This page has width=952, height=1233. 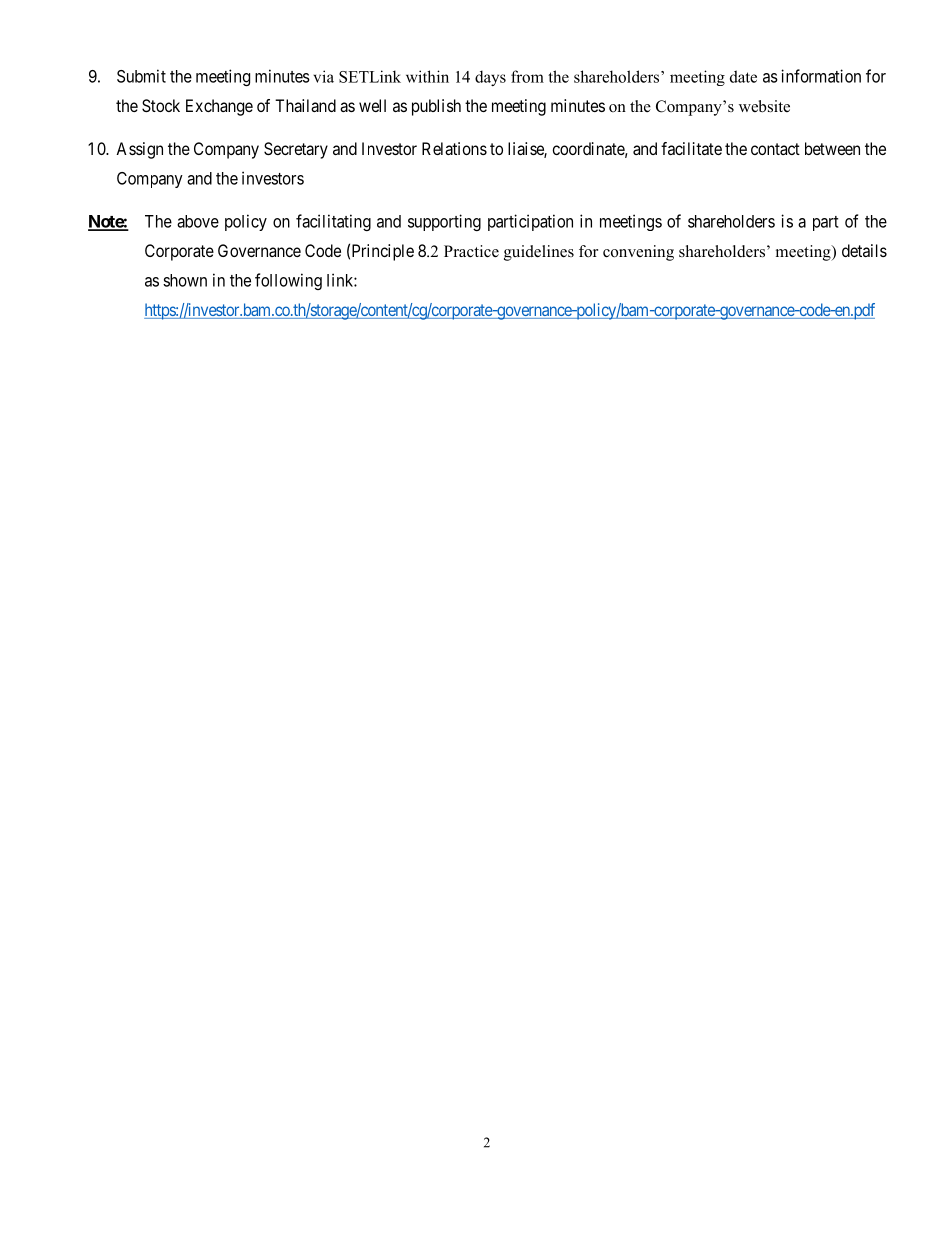 I want to click on date, so click(x=743, y=76).
